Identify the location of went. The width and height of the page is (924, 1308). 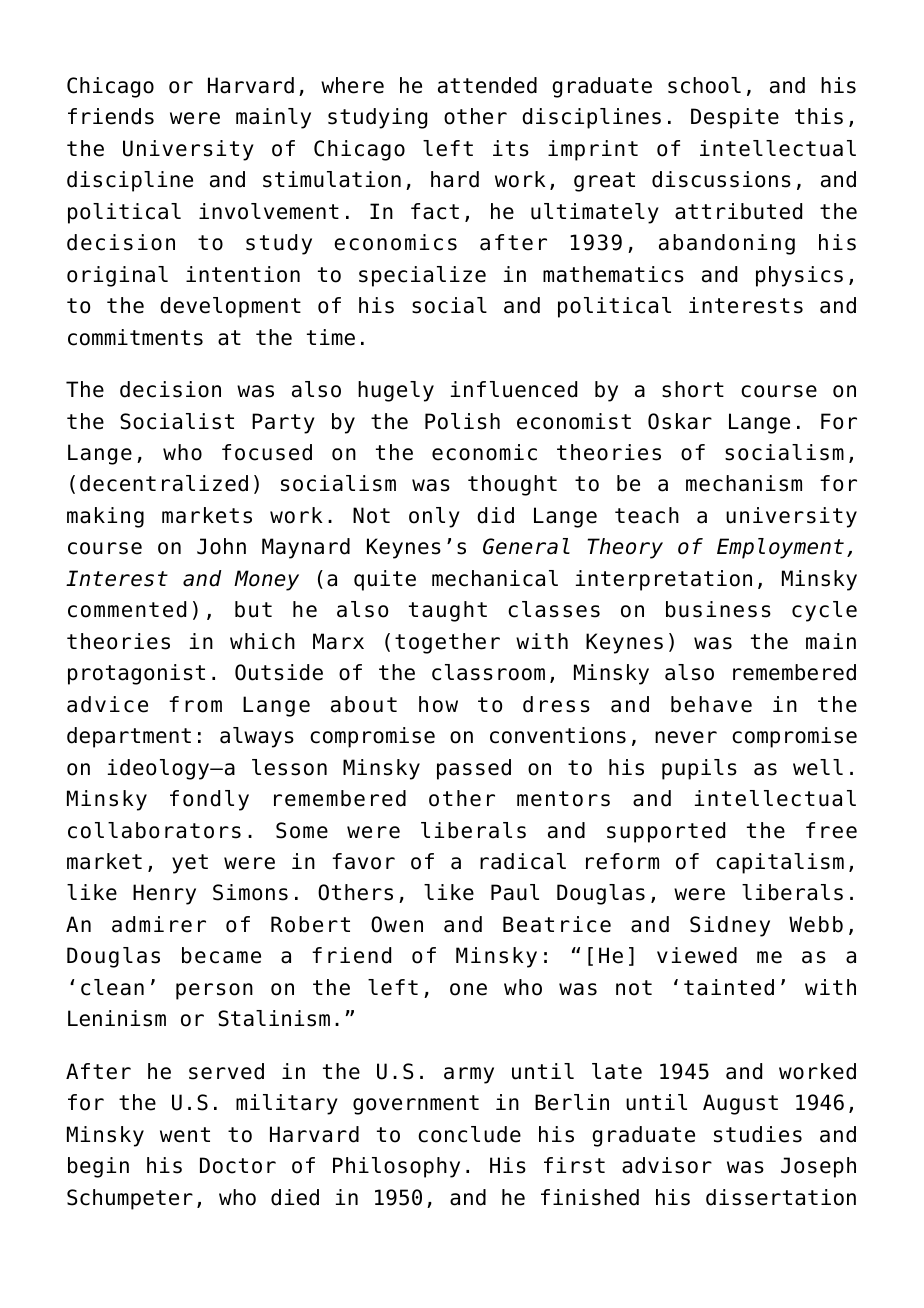
(185, 1135).
